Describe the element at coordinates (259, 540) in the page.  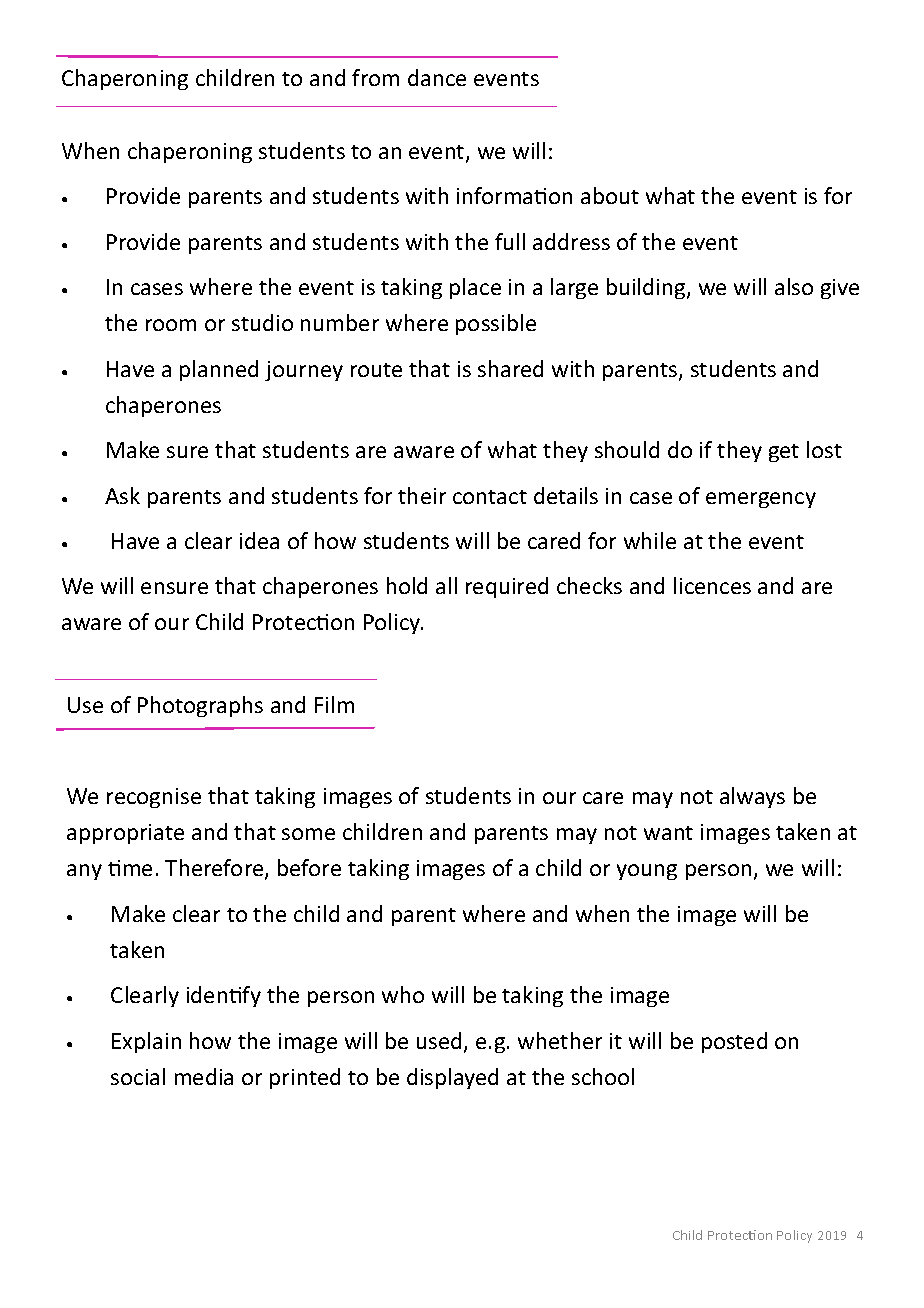
I see `idea` at that location.
